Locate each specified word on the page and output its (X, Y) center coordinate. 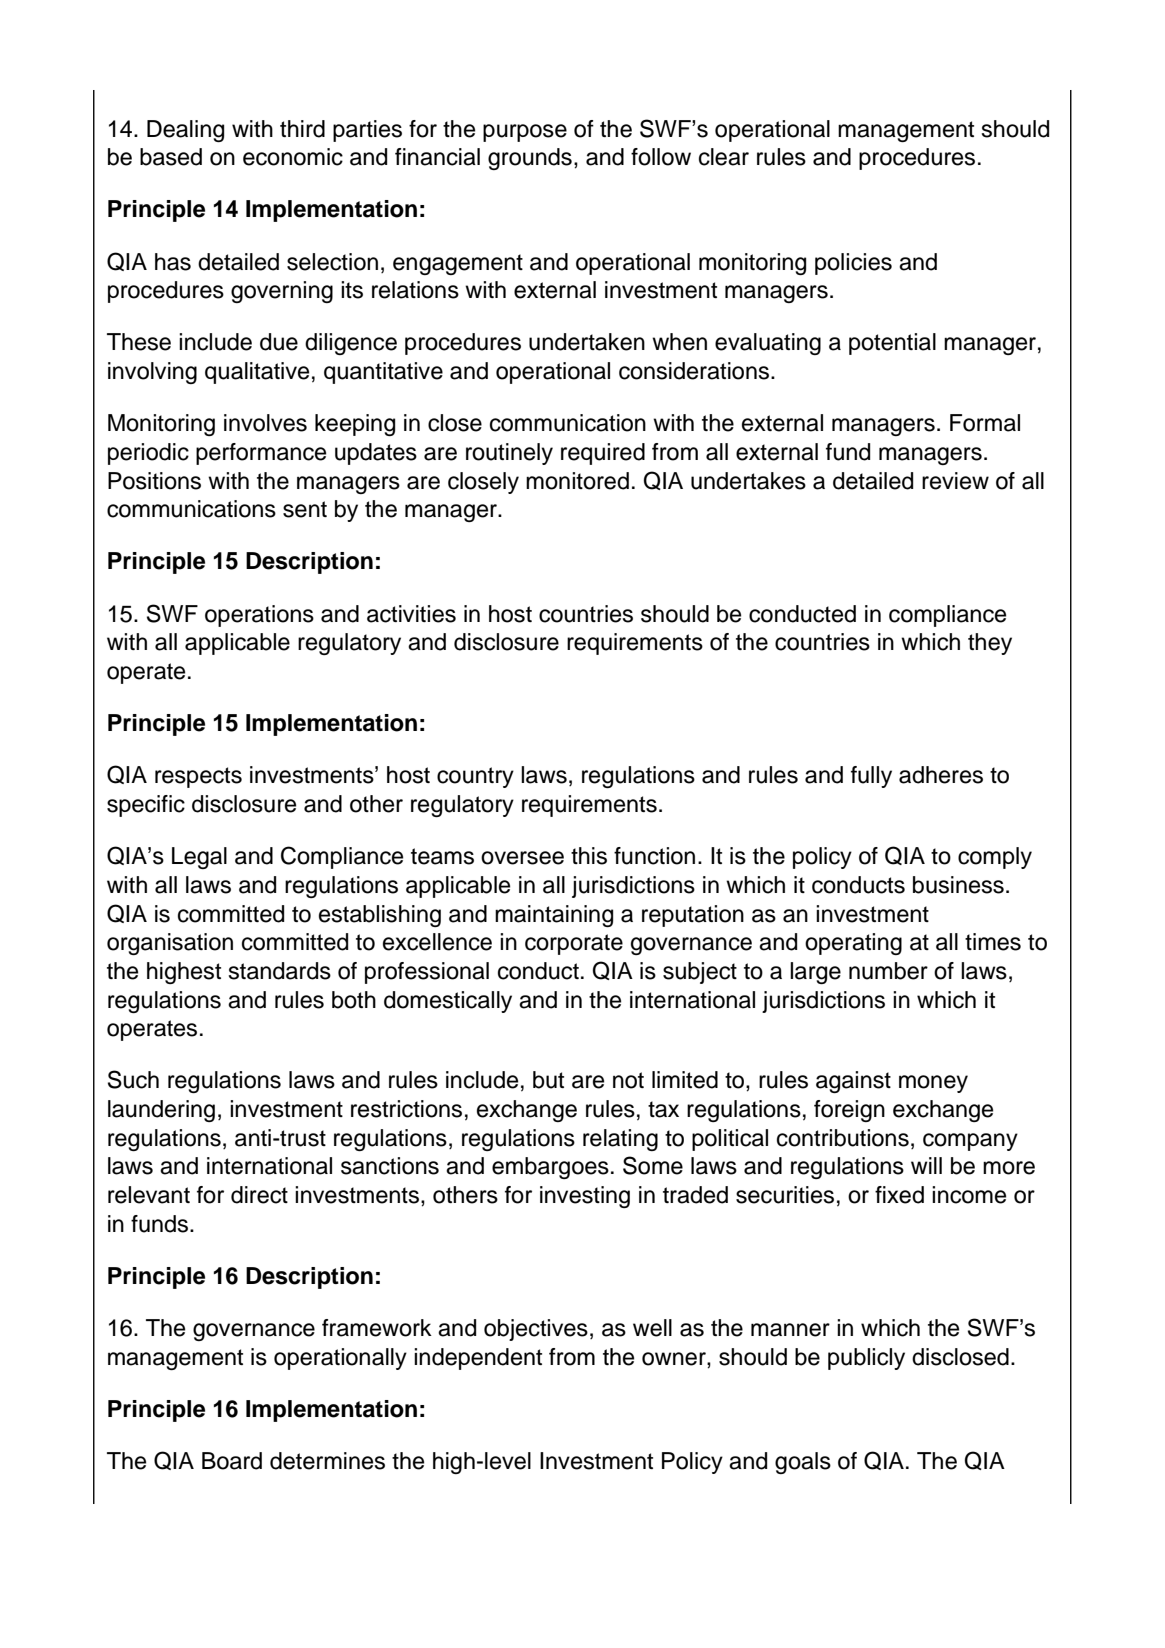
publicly (866, 1359)
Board (232, 1461)
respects (198, 777)
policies (853, 264)
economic (293, 157)
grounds (530, 159)
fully (871, 777)
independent (478, 1359)
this (589, 856)
